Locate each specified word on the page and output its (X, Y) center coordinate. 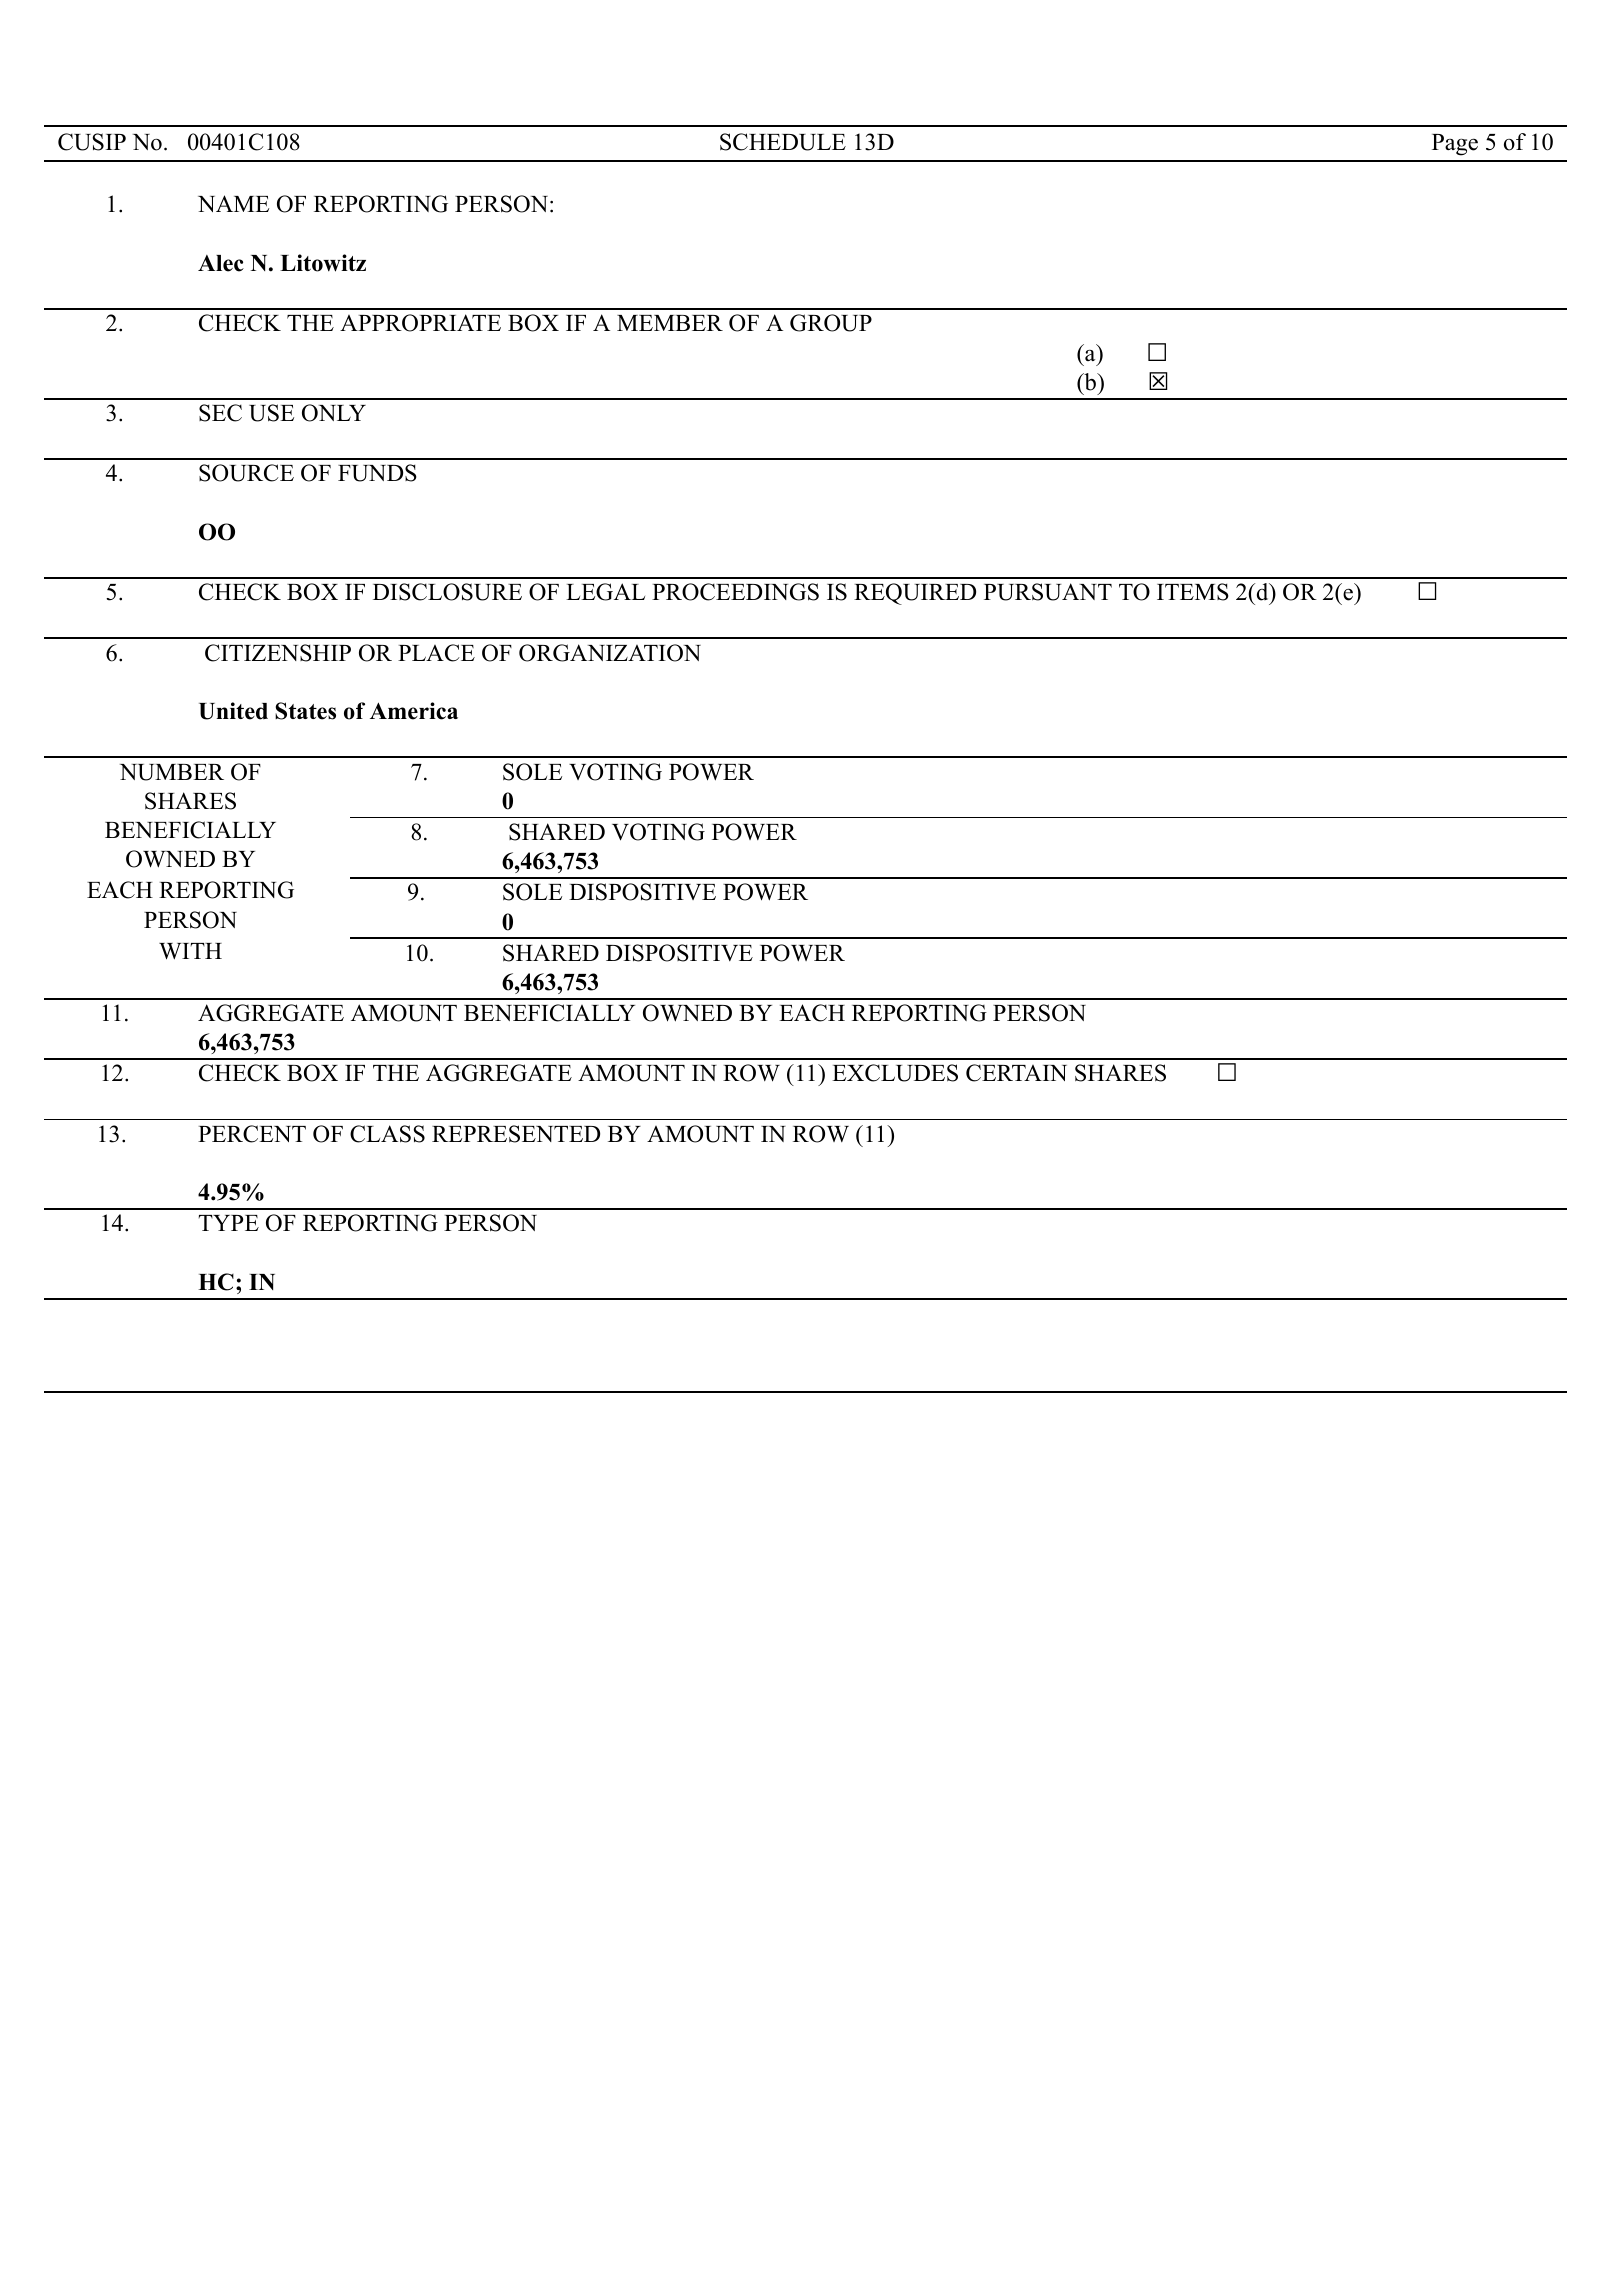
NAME (233, 203)
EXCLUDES (895, 1073)
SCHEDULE (783, 142)
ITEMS (1193, 592)
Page (1455, 145)
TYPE (228, 1223)
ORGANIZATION (610, 653)
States (305, 711)
